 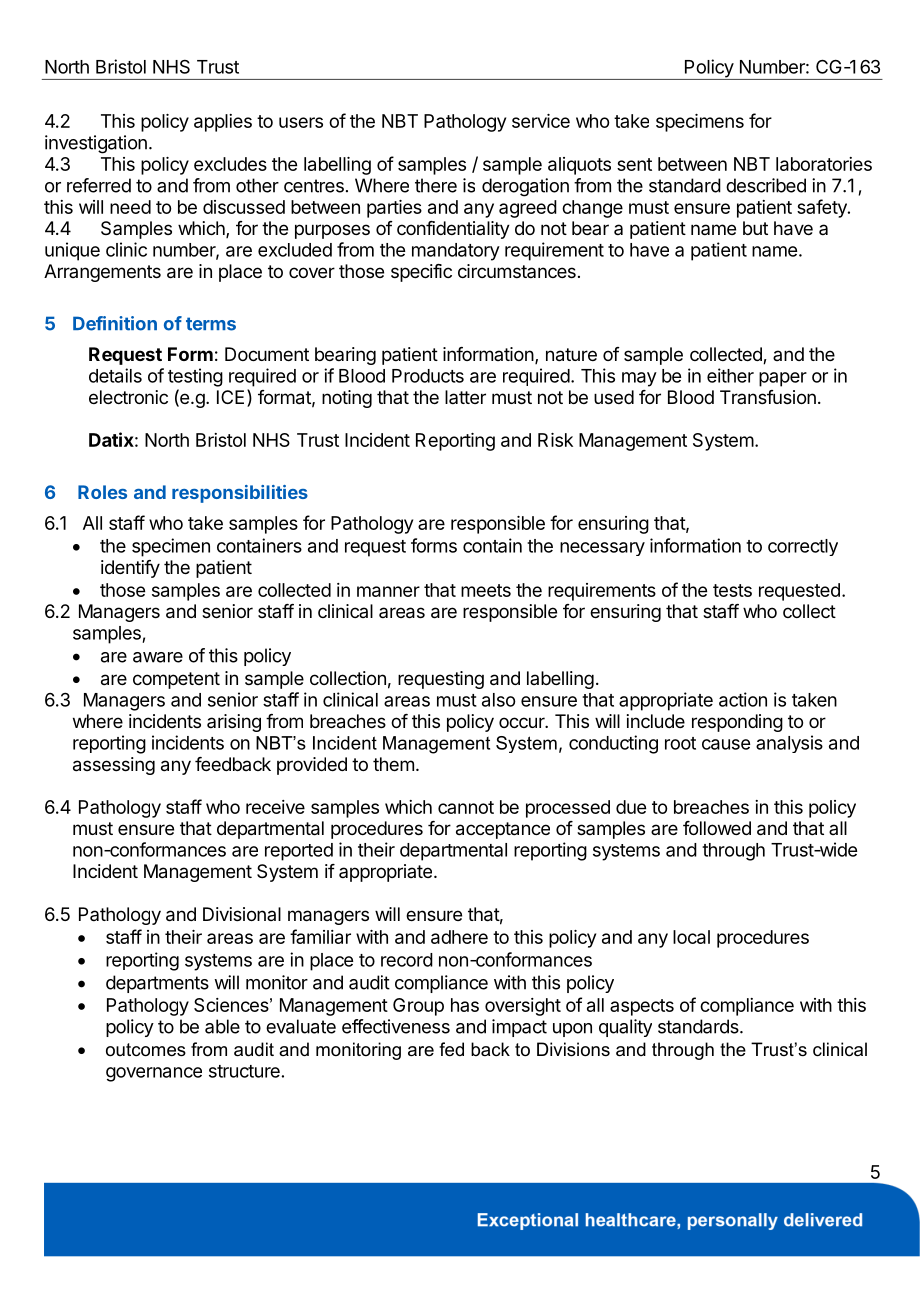 I want to click on there, so click(x=436, y=185).
